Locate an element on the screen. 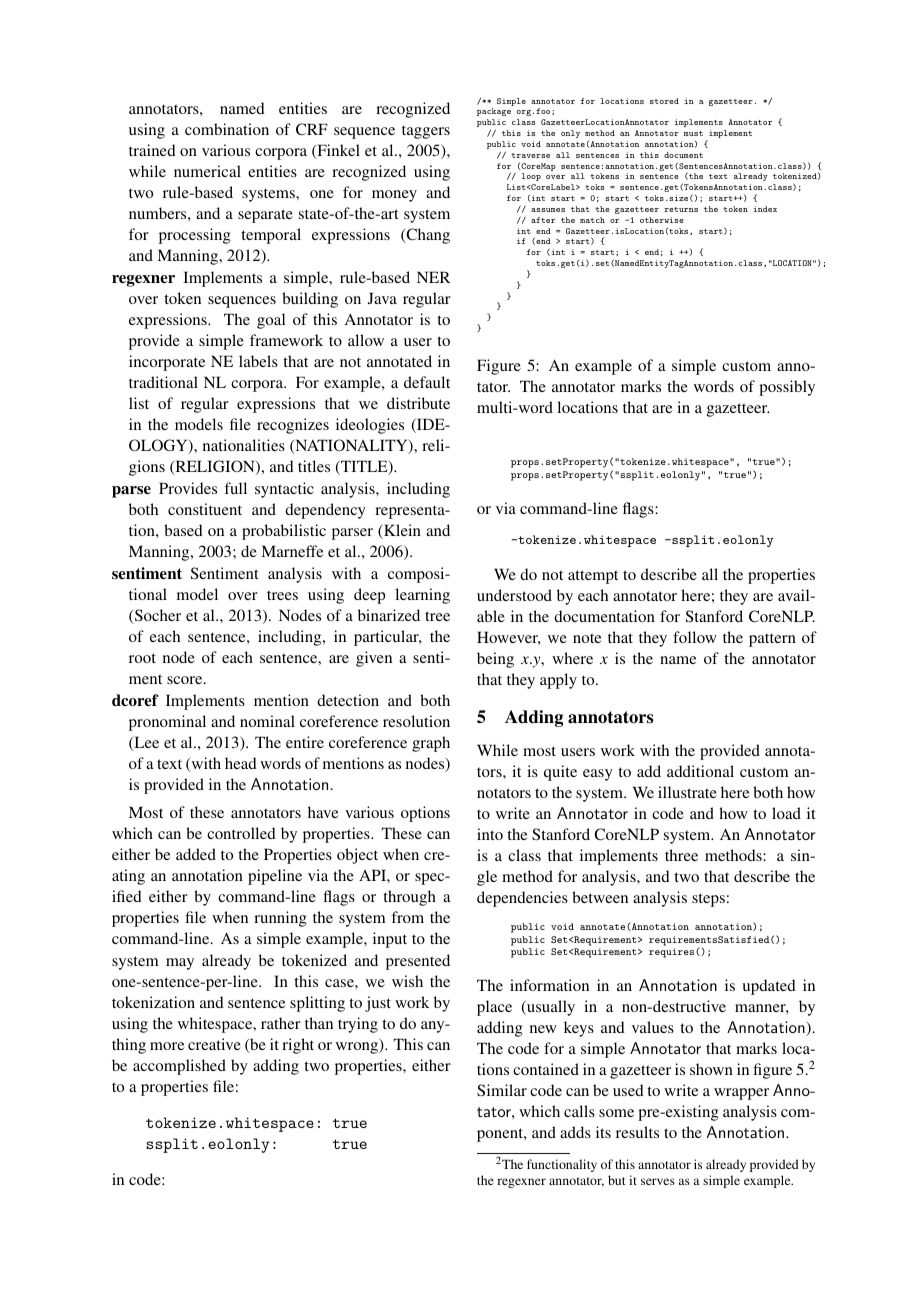  taggers is located at coordinates (426, 132).
